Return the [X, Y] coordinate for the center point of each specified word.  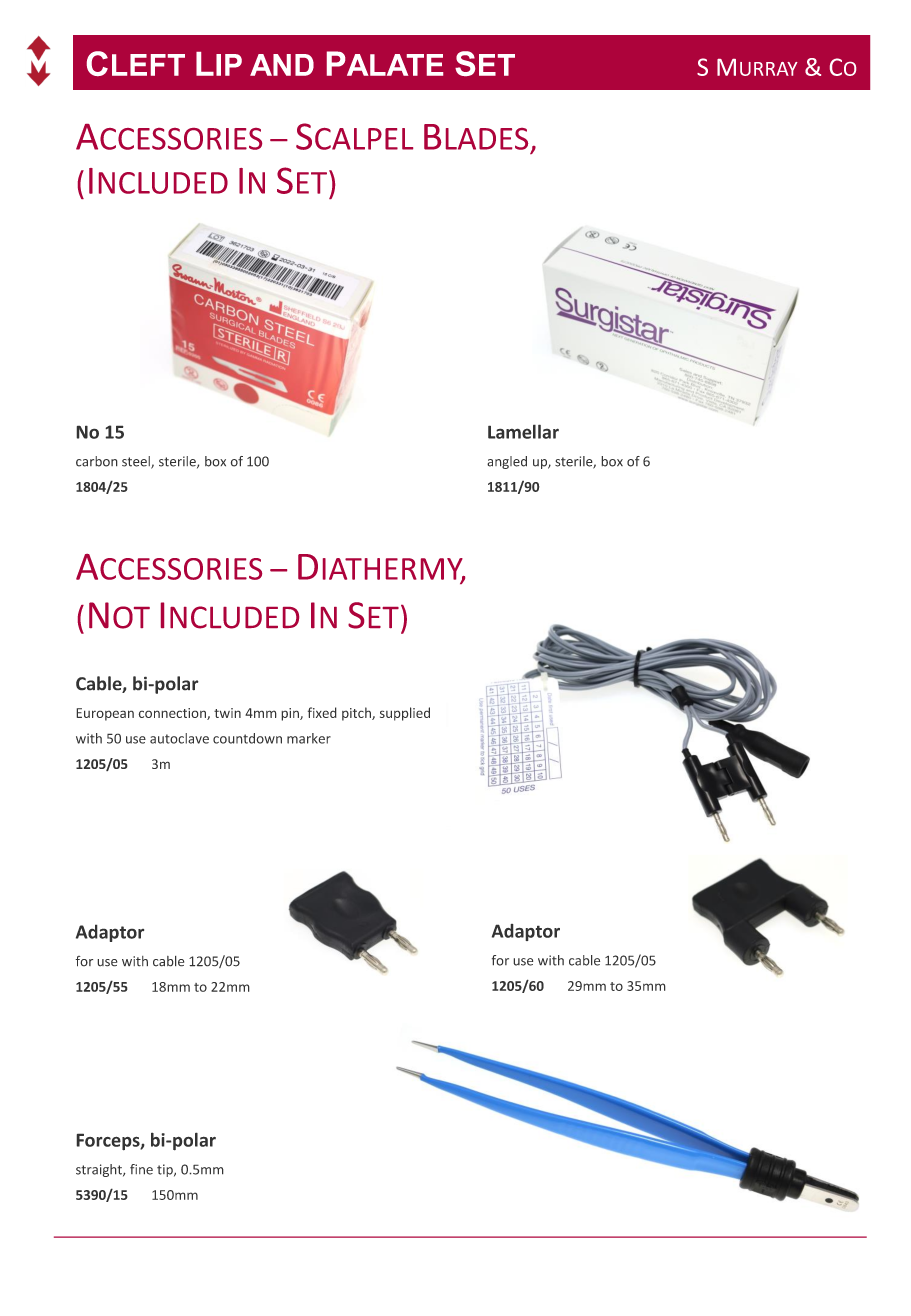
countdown [247, 738]
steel [137, 462]
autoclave [179, 738]
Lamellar [523, 431]
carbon [97, 461]
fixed [322, 712]
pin [291, 714]
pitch [357, 714]
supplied [405, 714]
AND [282, 65]
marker [309, 738]
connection [173, 714]
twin [227, 713]
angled [507, 462]
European [105, 714]
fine [141, 1169]
